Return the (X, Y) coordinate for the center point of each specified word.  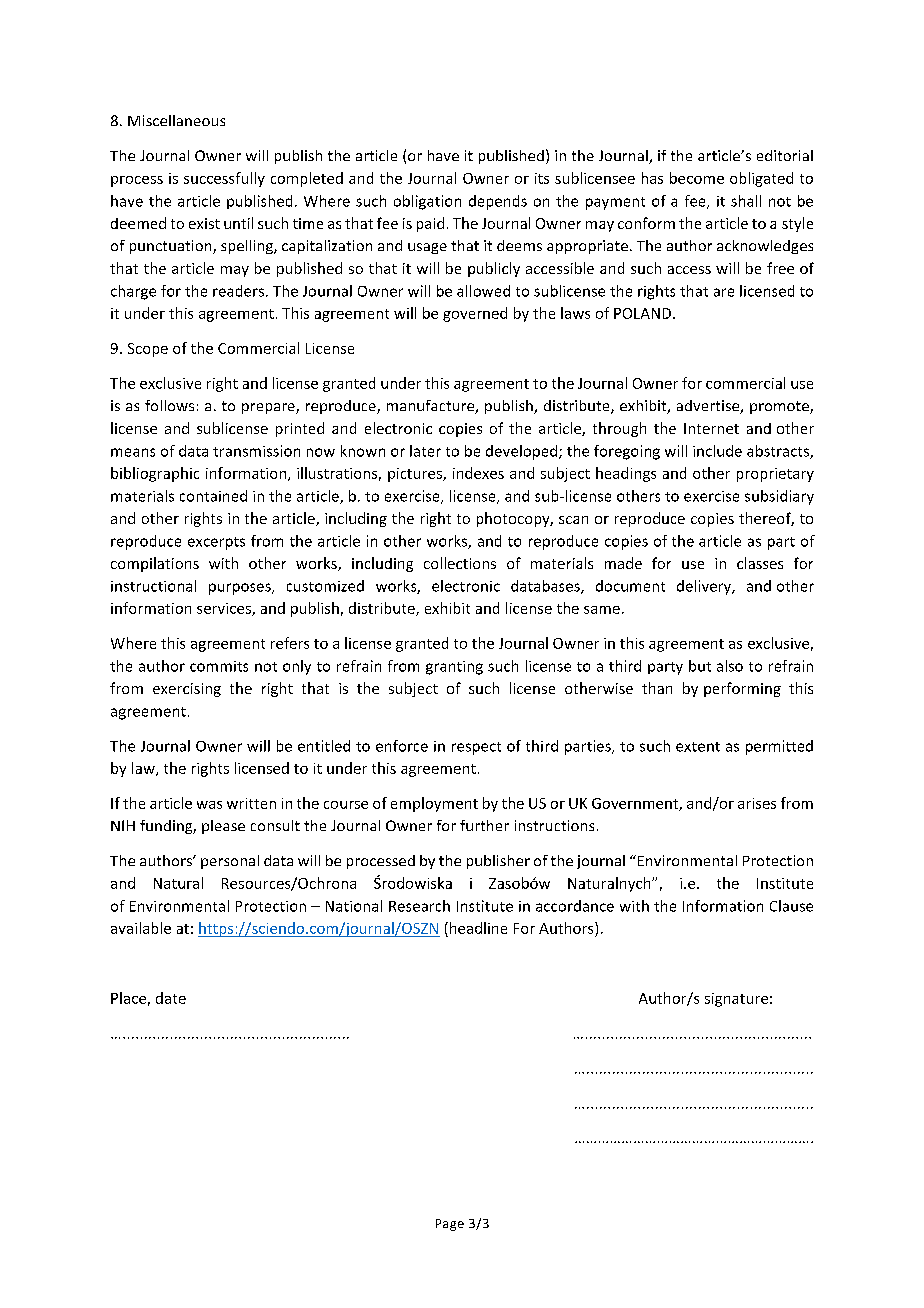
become (697, 178)
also (730, 666)
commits (219, 666)
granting (454, 668)
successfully (224, 179)
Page (450, 1225)
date (171, 998)
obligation (427, 202)
